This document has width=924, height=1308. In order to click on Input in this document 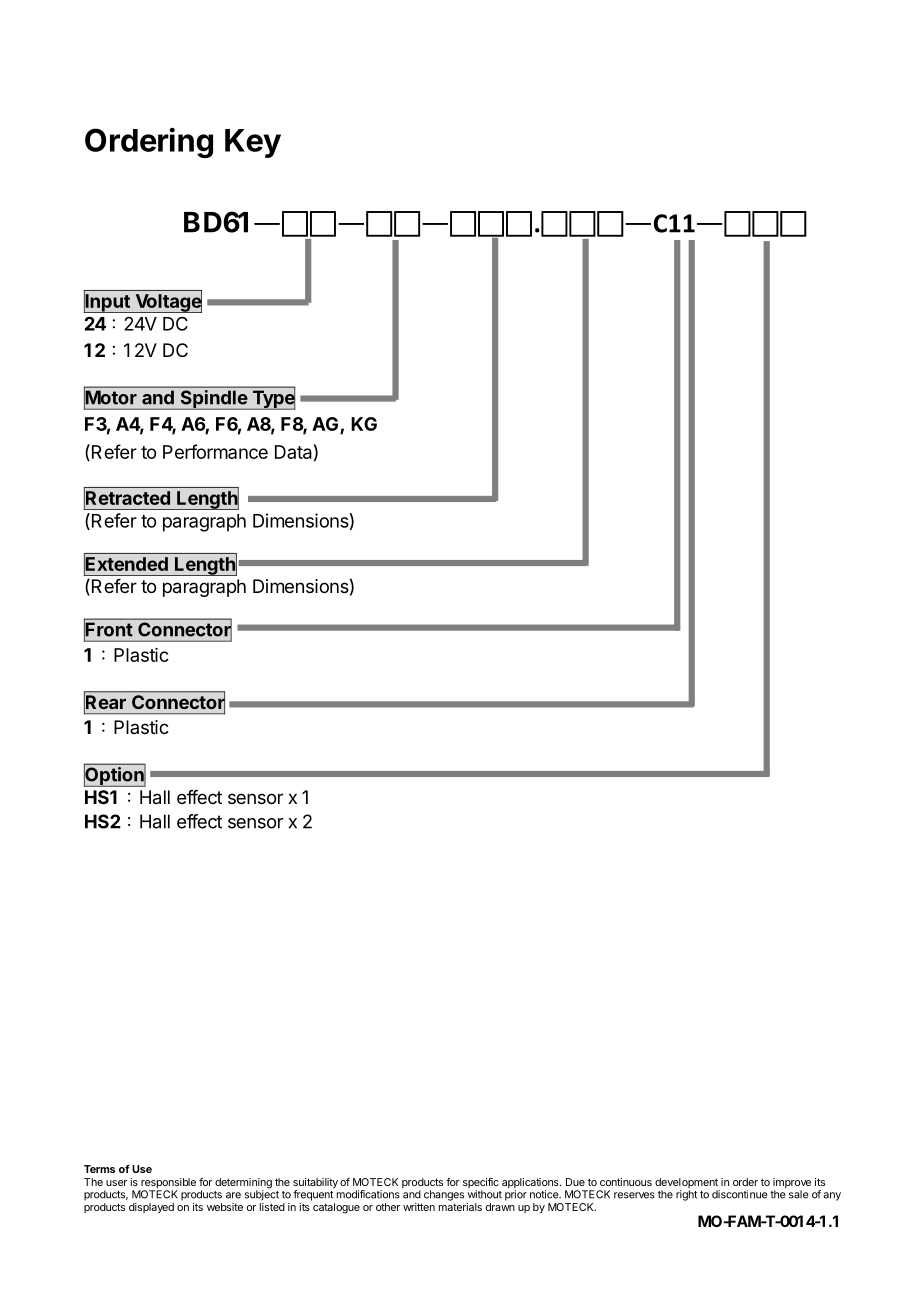, I will do `click(108, 302)`.
